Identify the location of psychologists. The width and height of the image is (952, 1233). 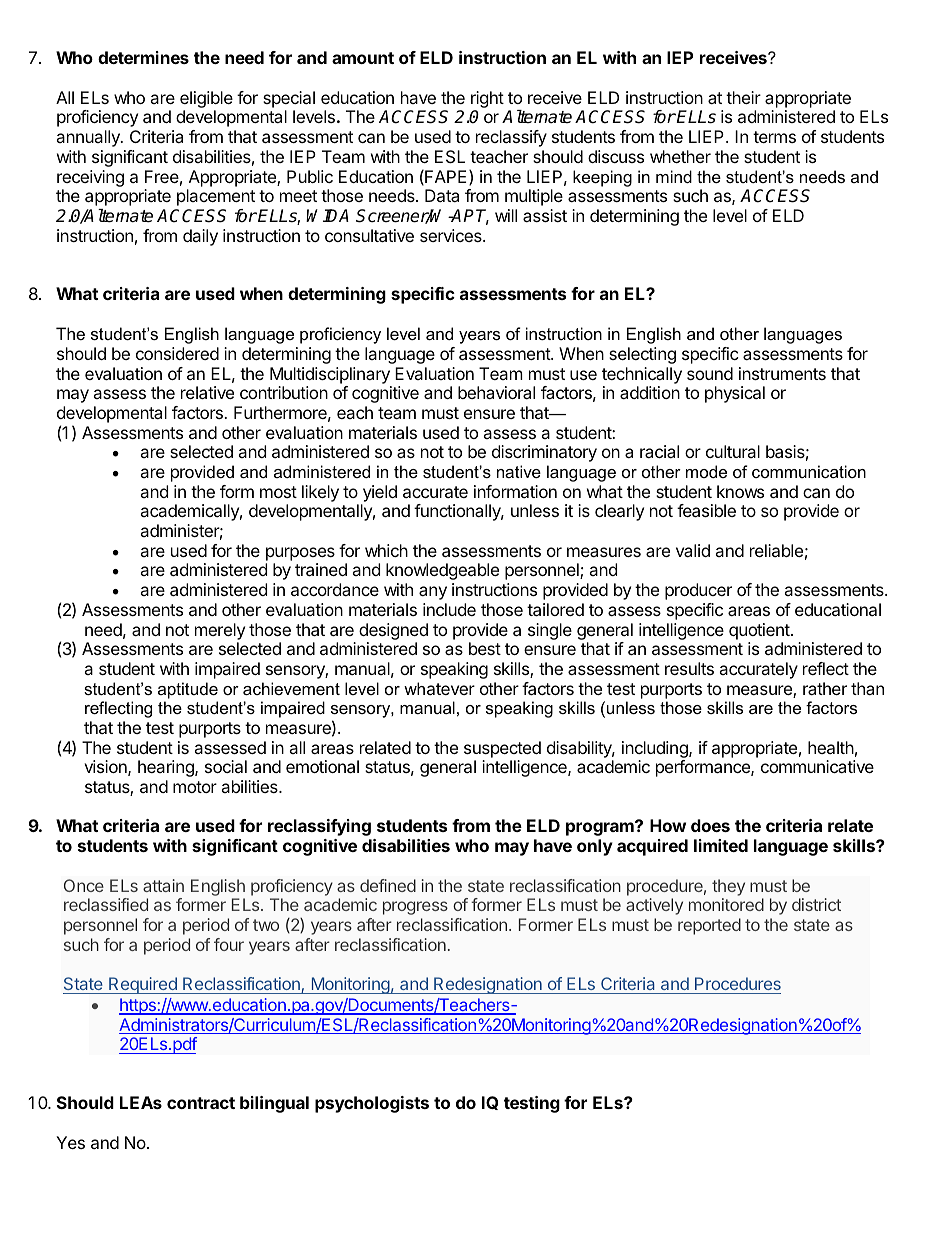
(372, 1104).
